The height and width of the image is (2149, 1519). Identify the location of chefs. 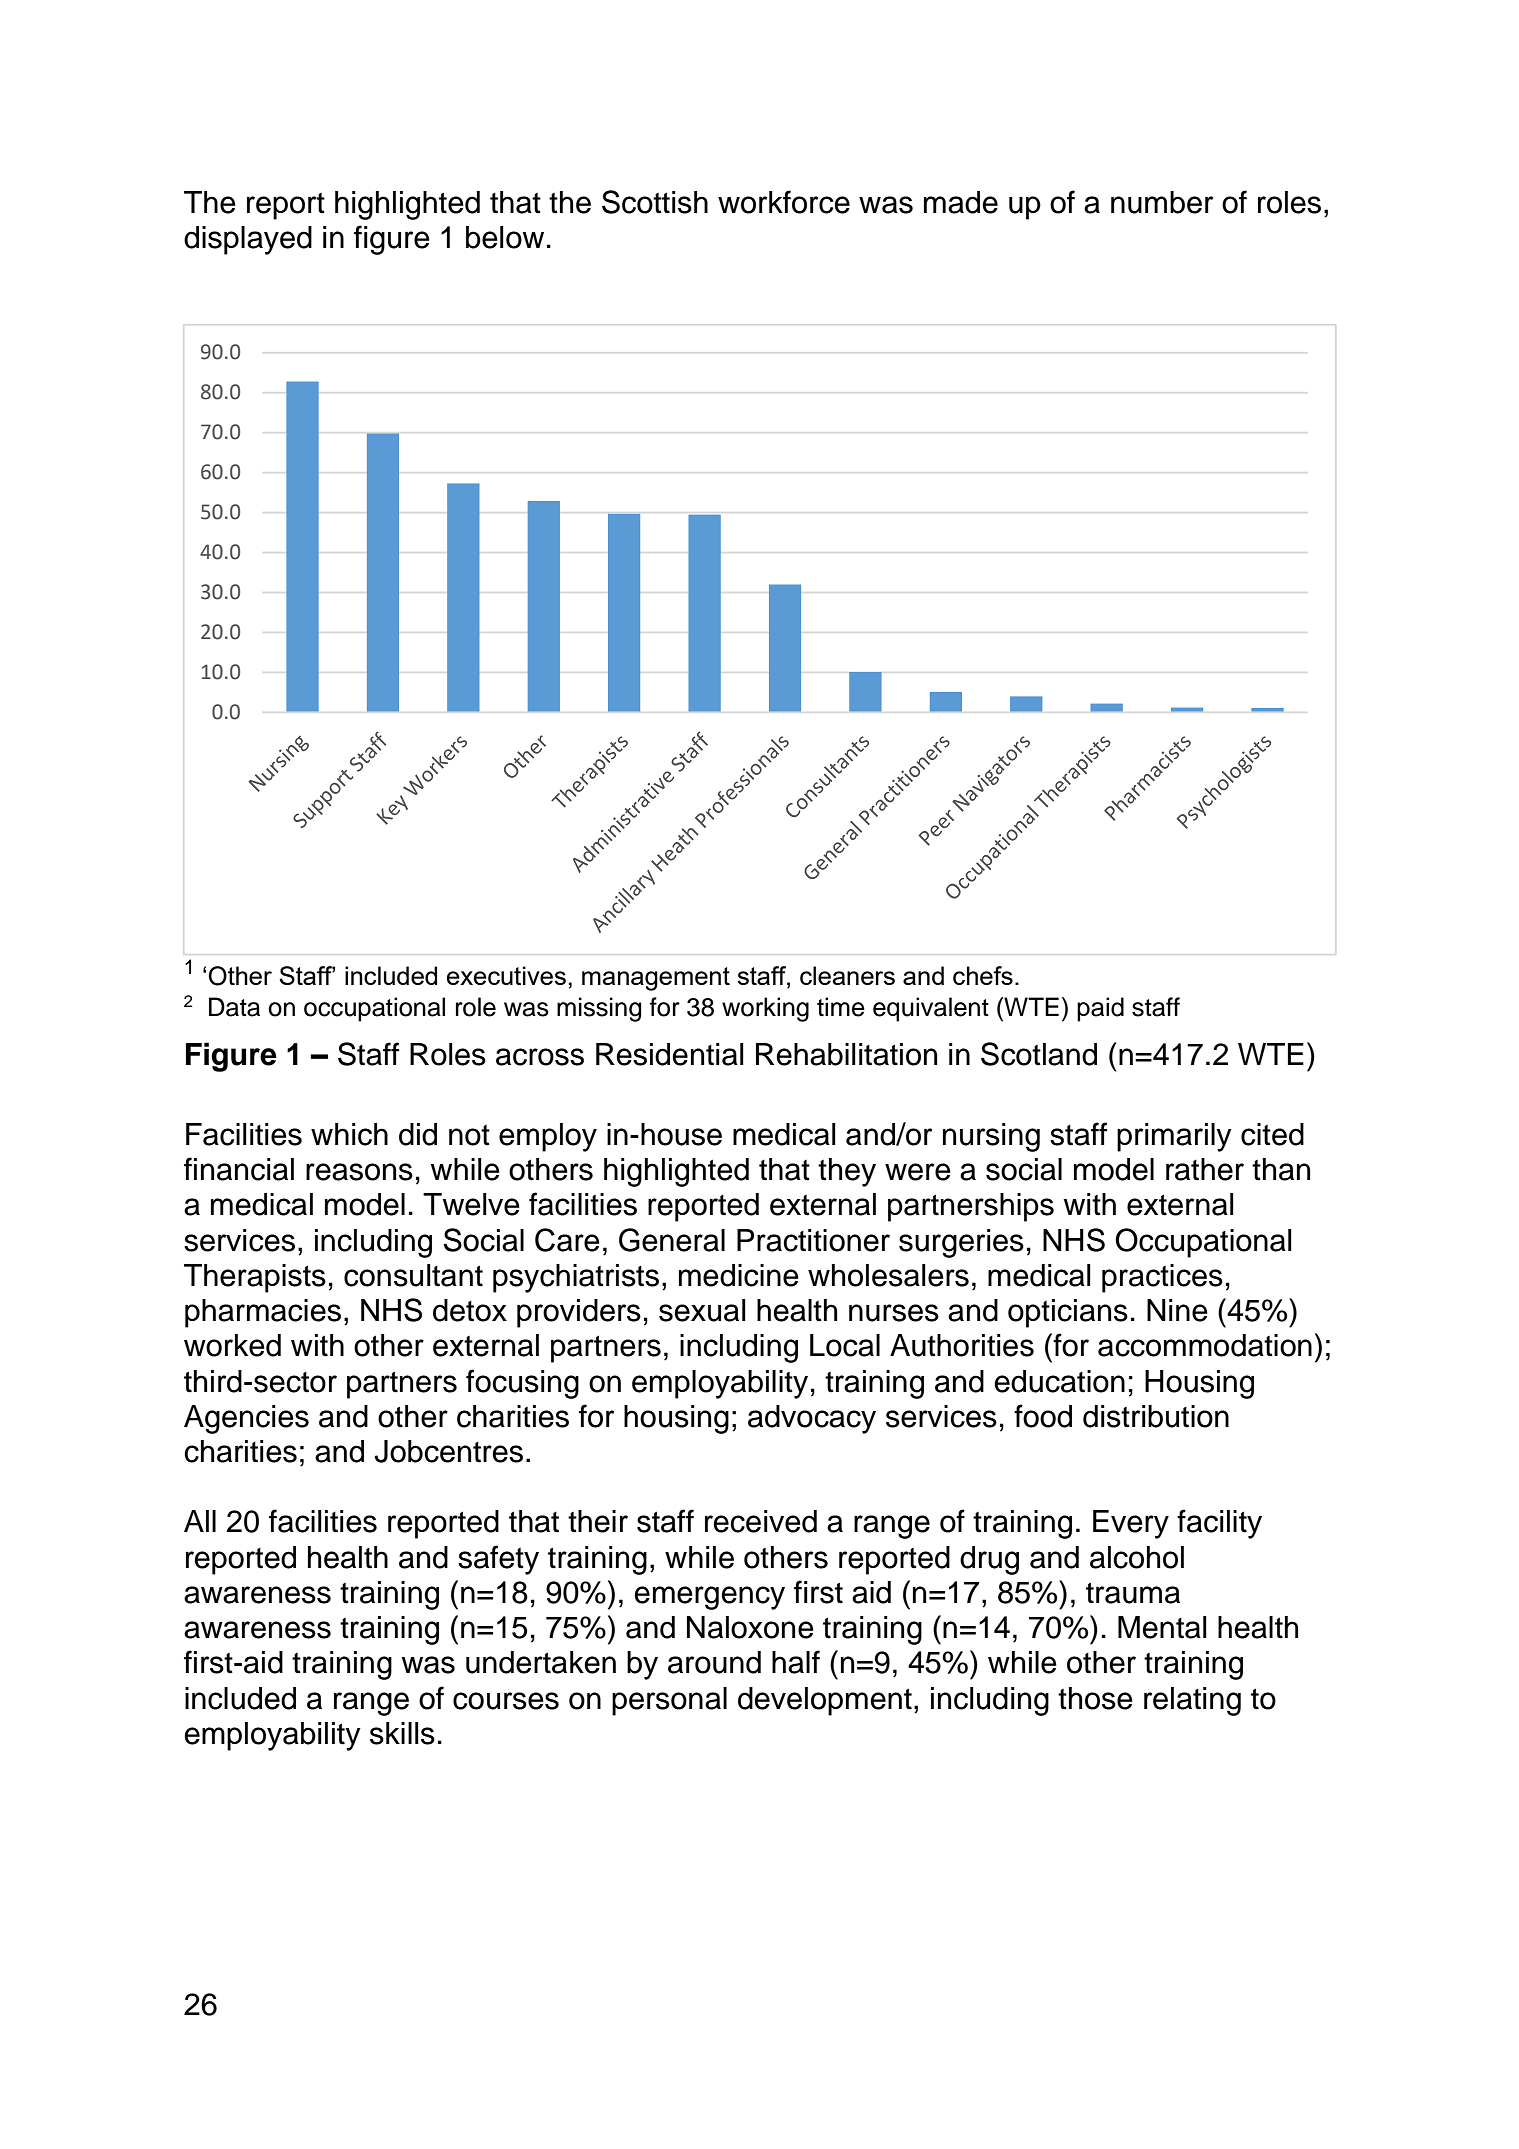
(983, 975).
